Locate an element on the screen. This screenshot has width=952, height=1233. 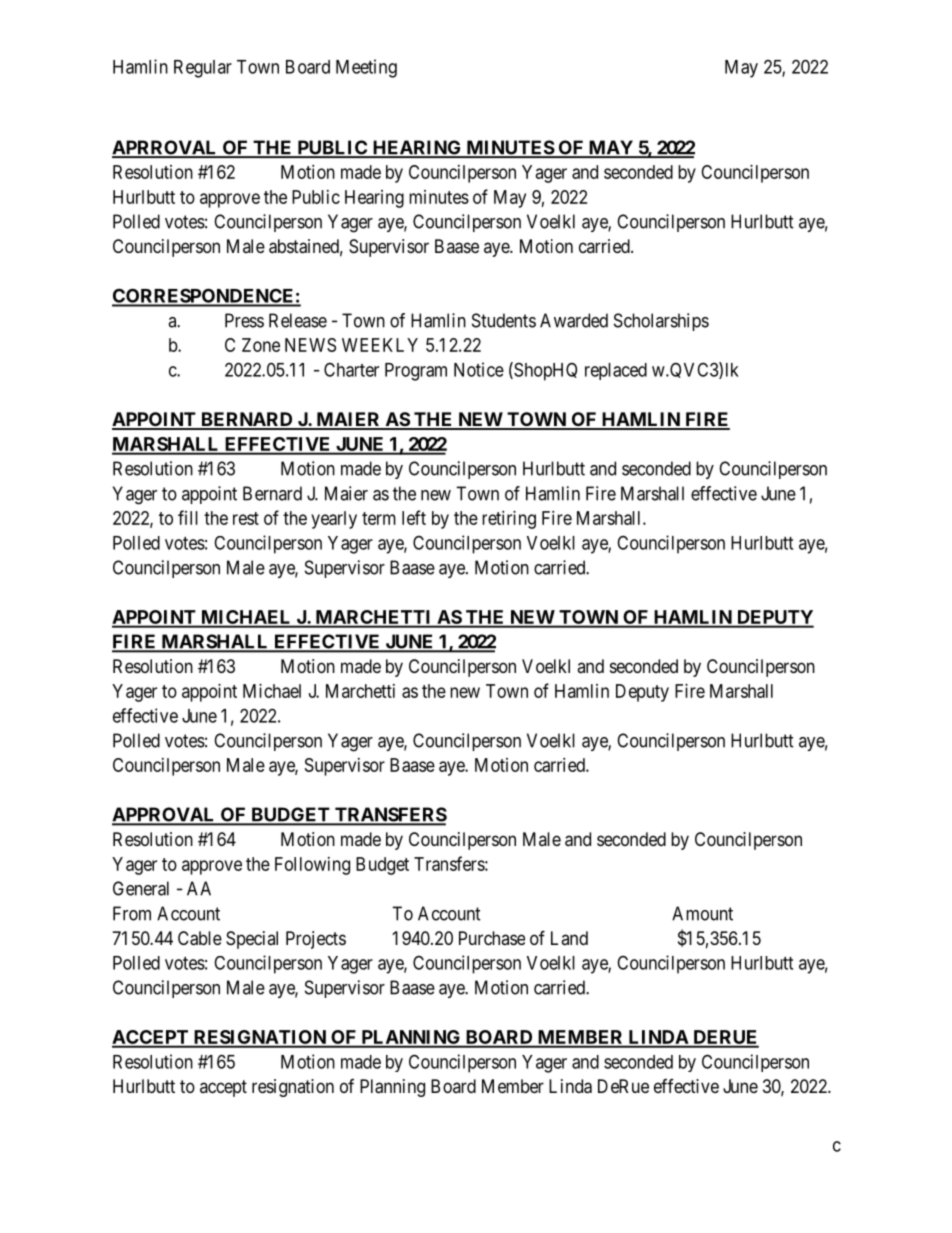
Purchase is located at coordinates (492, 938).
